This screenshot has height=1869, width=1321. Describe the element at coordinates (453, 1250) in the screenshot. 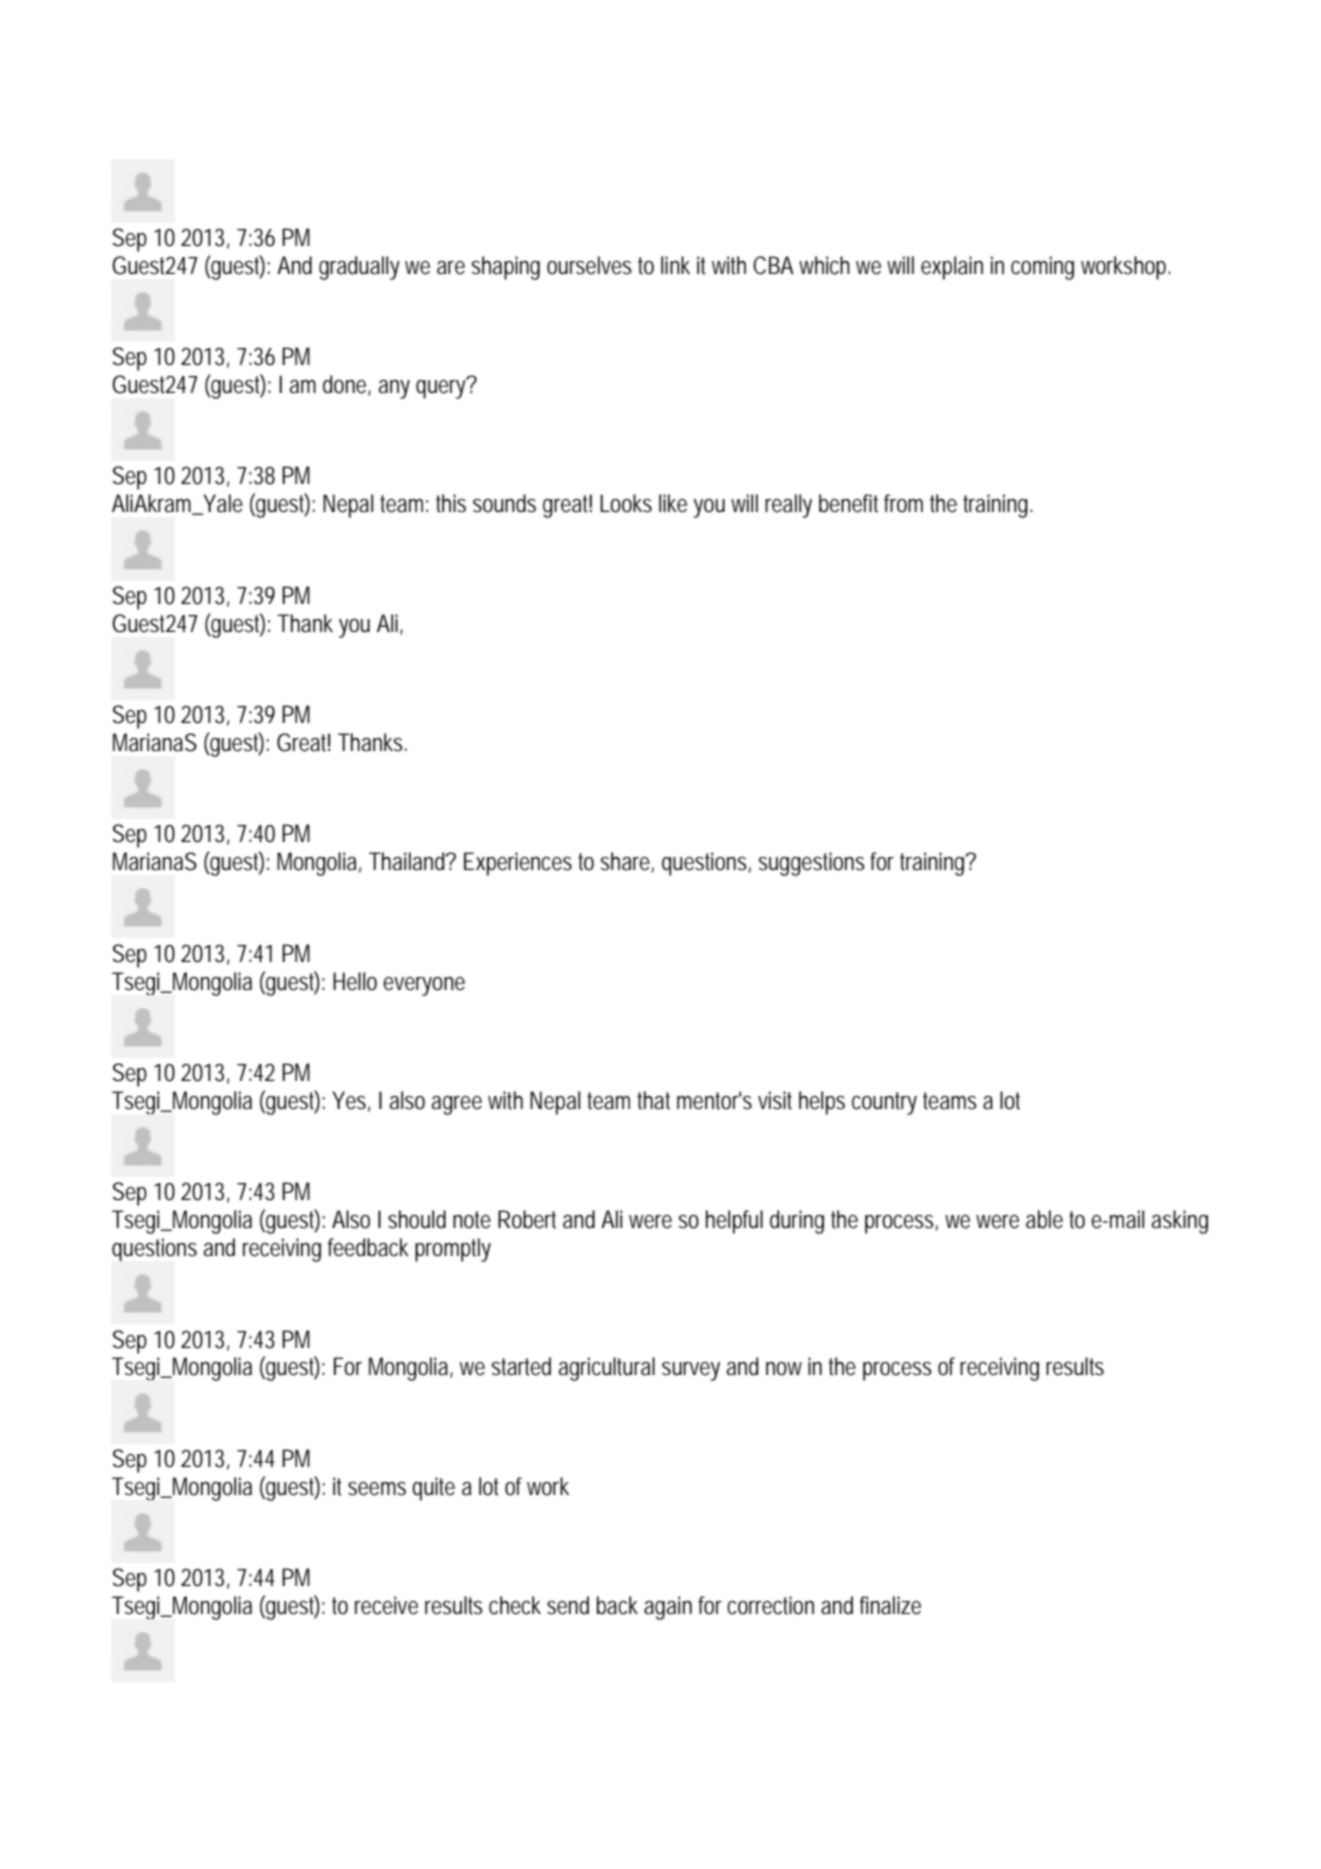

I see `promptly` at that location.
